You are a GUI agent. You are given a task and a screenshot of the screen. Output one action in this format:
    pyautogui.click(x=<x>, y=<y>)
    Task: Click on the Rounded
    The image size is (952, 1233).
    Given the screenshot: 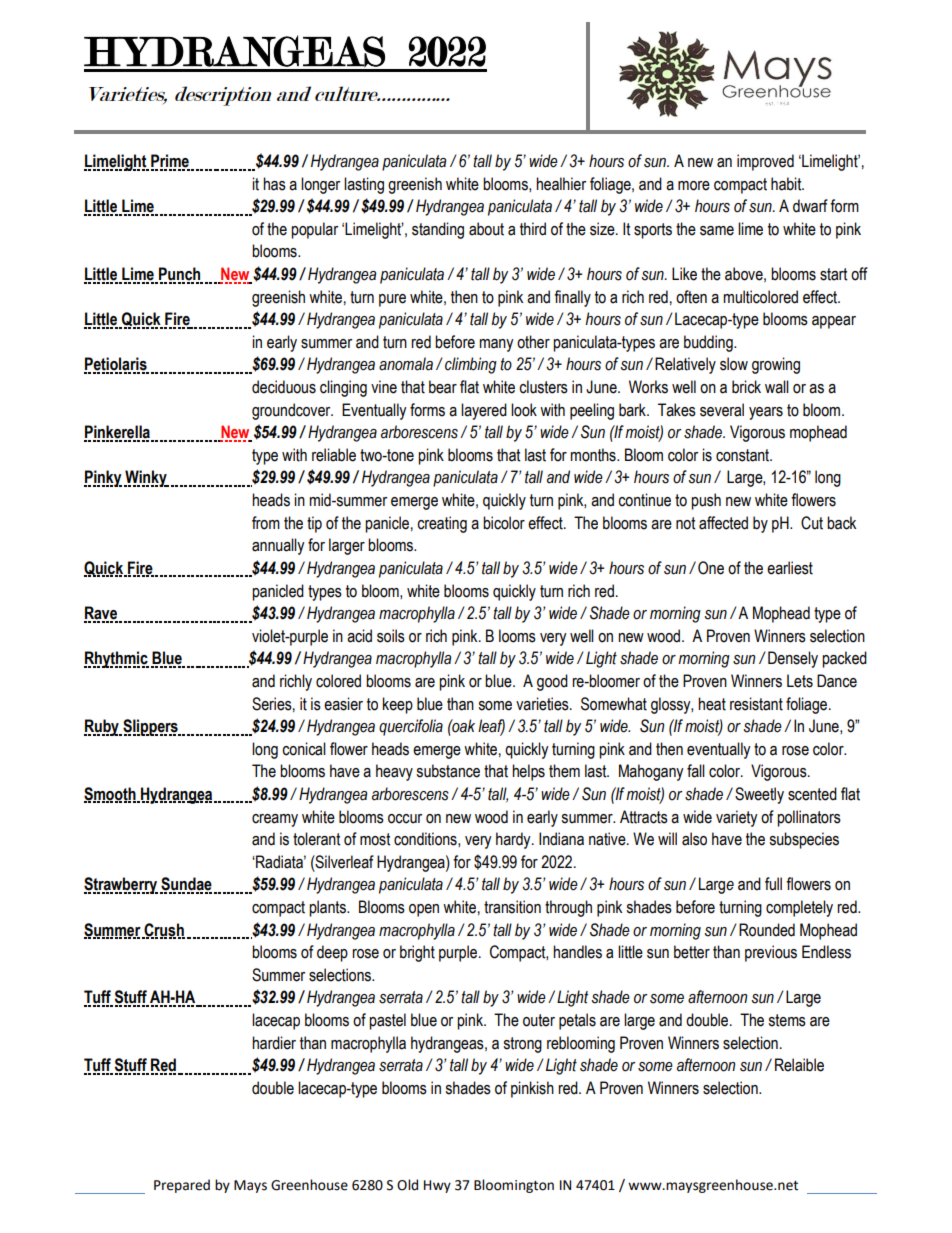 What is the action you would take?
    pyautogui.click(x=767, y=930)
